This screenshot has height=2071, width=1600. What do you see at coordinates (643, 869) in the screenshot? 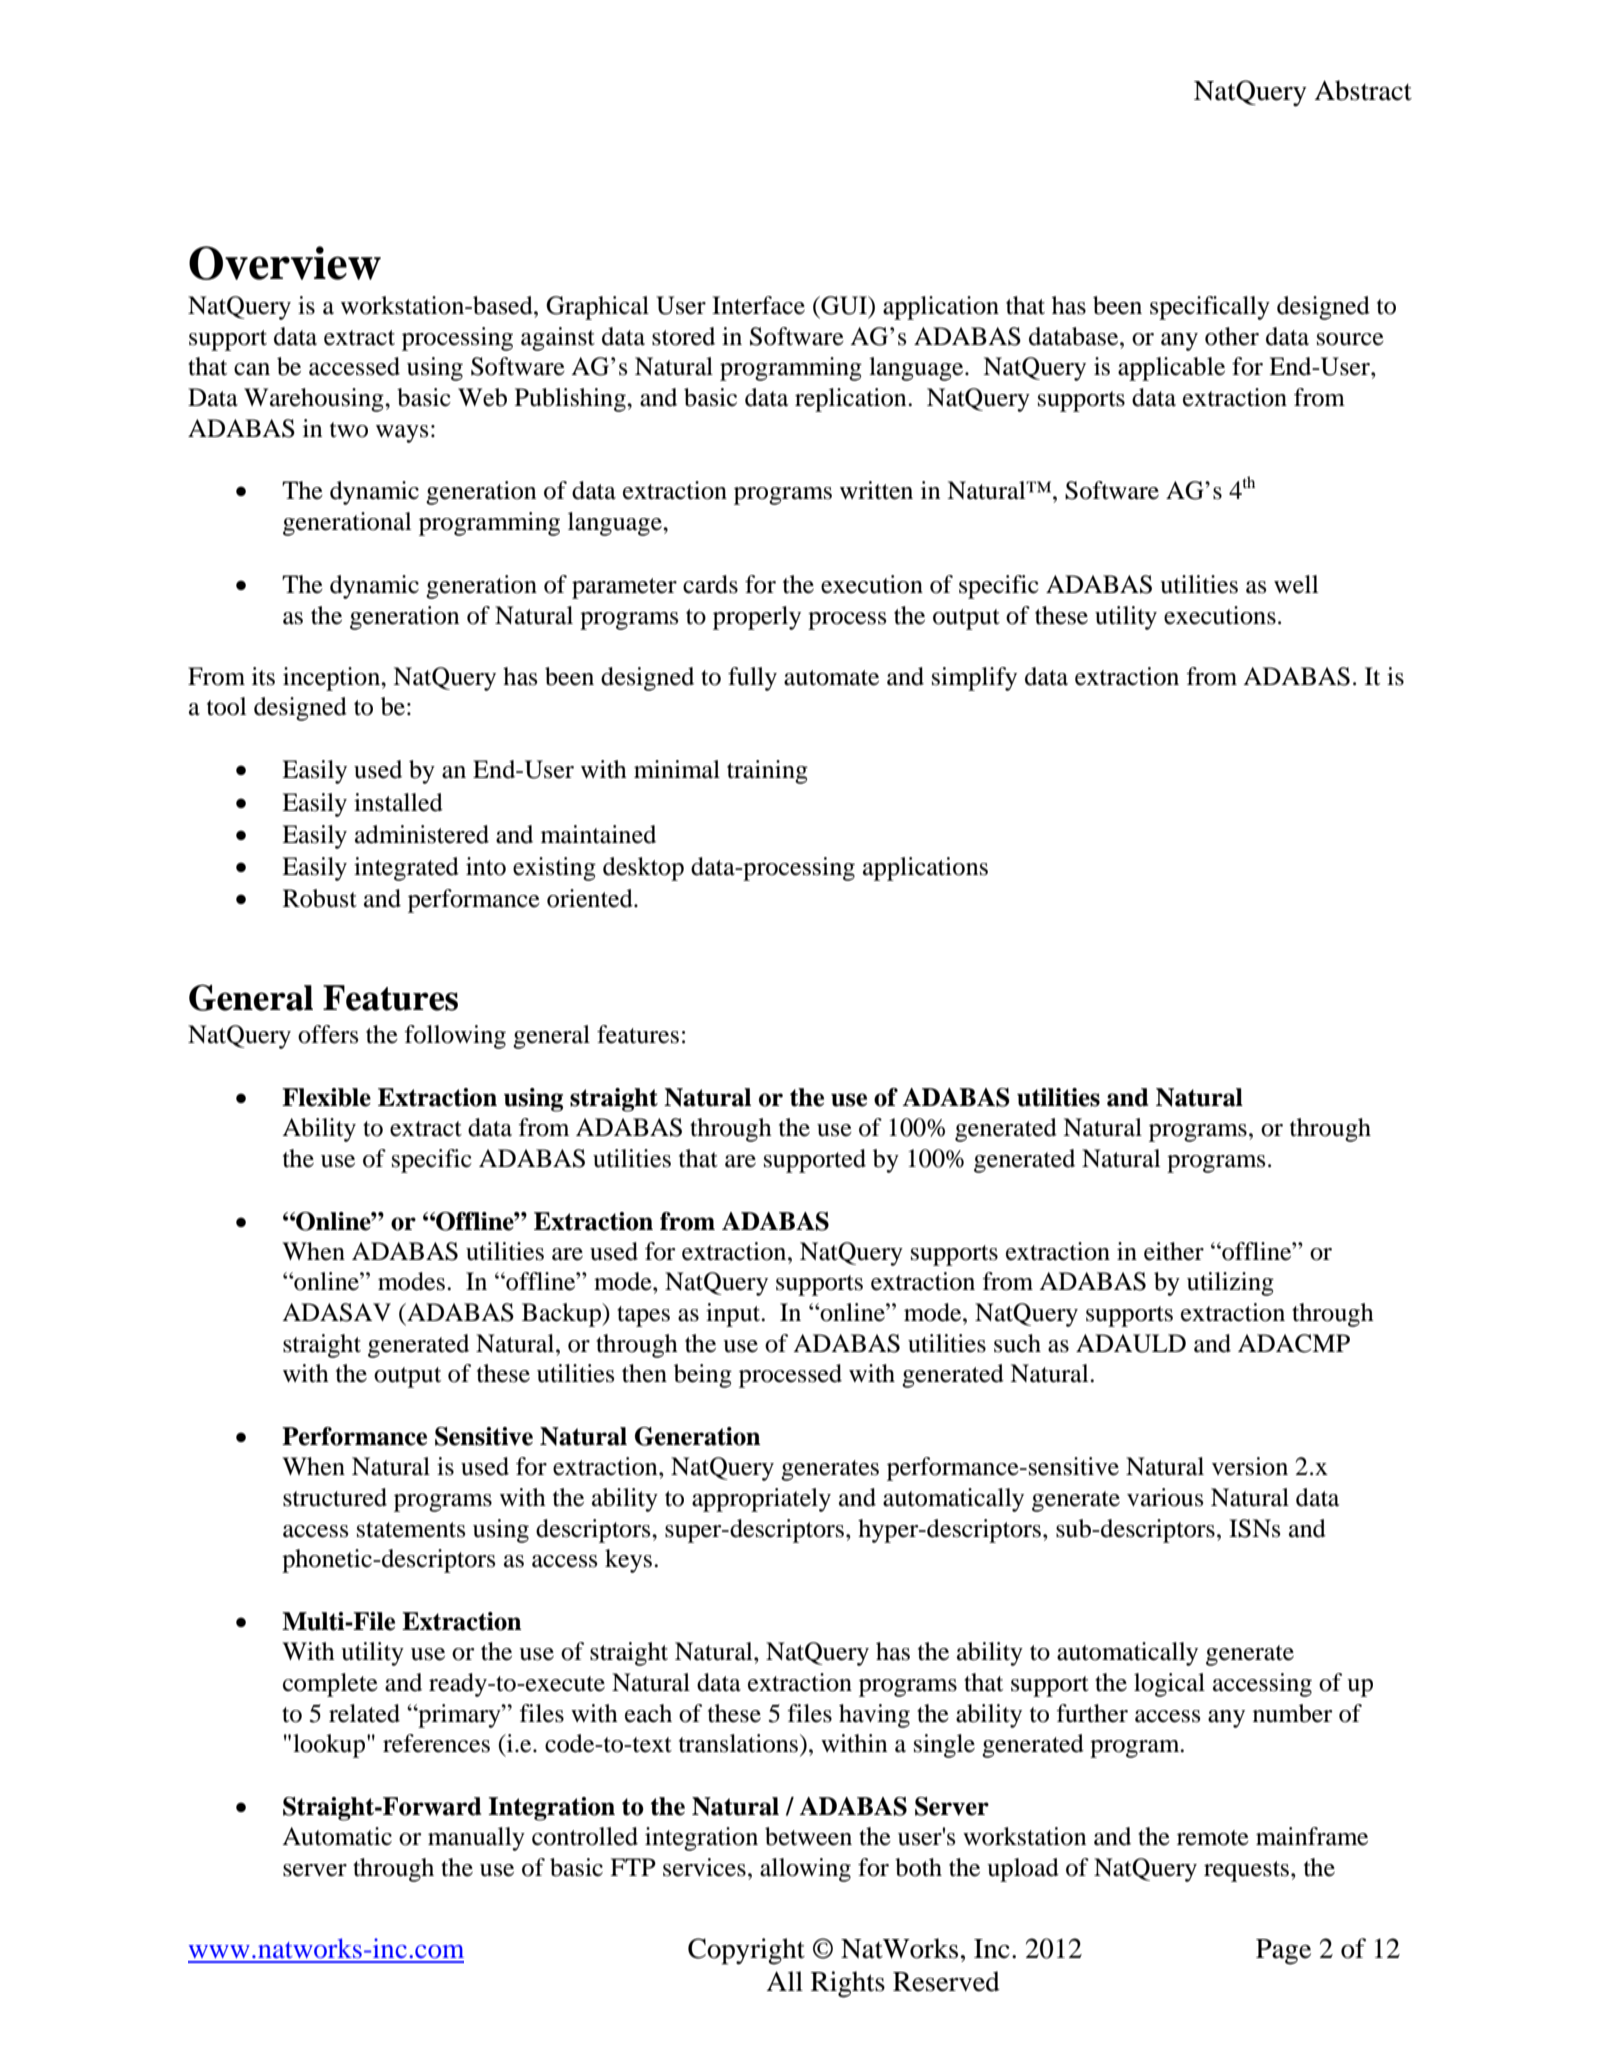
I see `desktop` at bounding box center [643, 869].
